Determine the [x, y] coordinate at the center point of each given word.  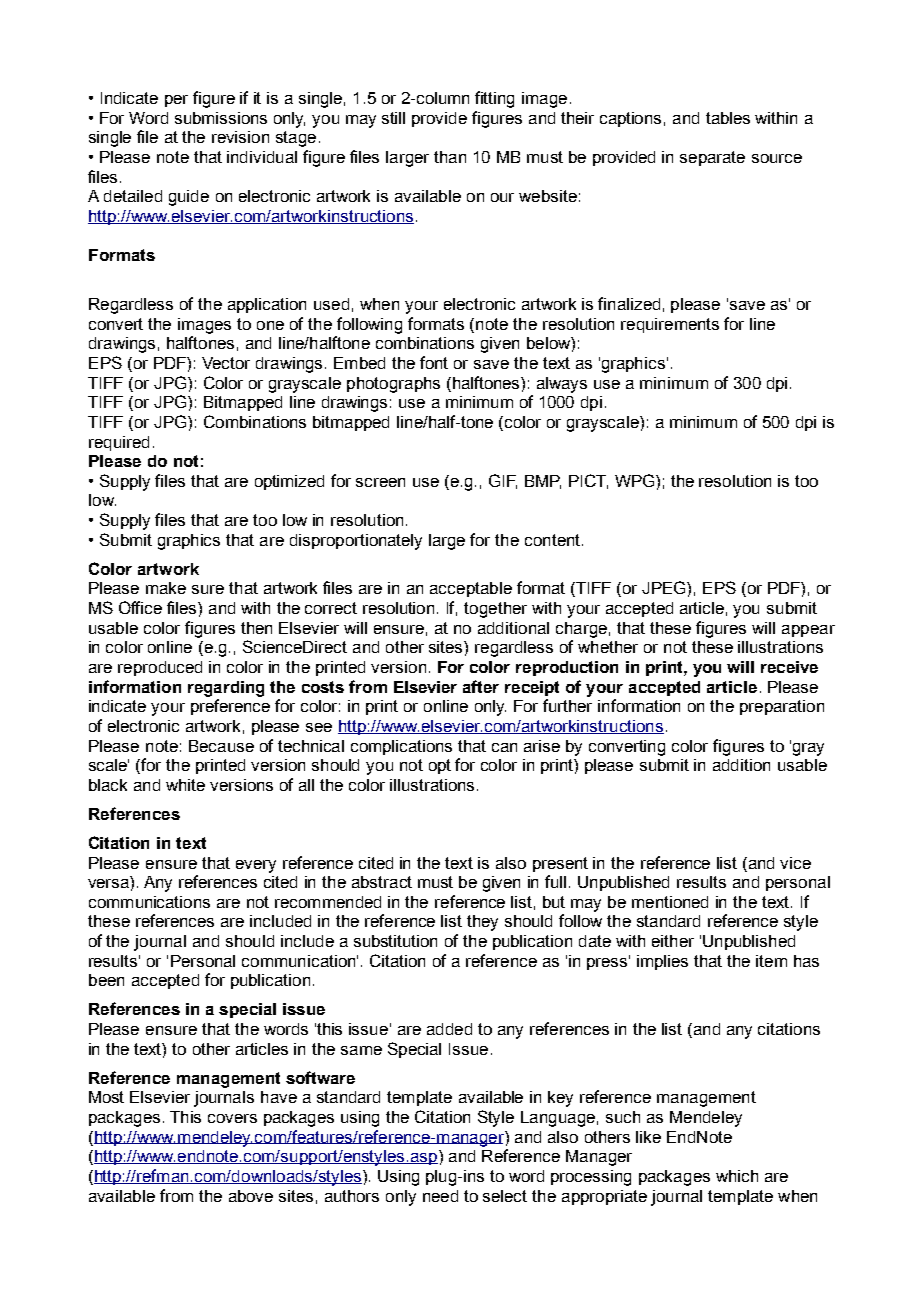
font [434, 362]
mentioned [670, 902]
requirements [670, 325]
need [440, 1196]
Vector [226, 363]
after [481, 686]
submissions [221, 118]
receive [789, 667]
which [737, 1176]
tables [728, 118]
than [450, 157]
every [256, 866]
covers [232, 1118]
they [482, 923]
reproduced [160, 668]
